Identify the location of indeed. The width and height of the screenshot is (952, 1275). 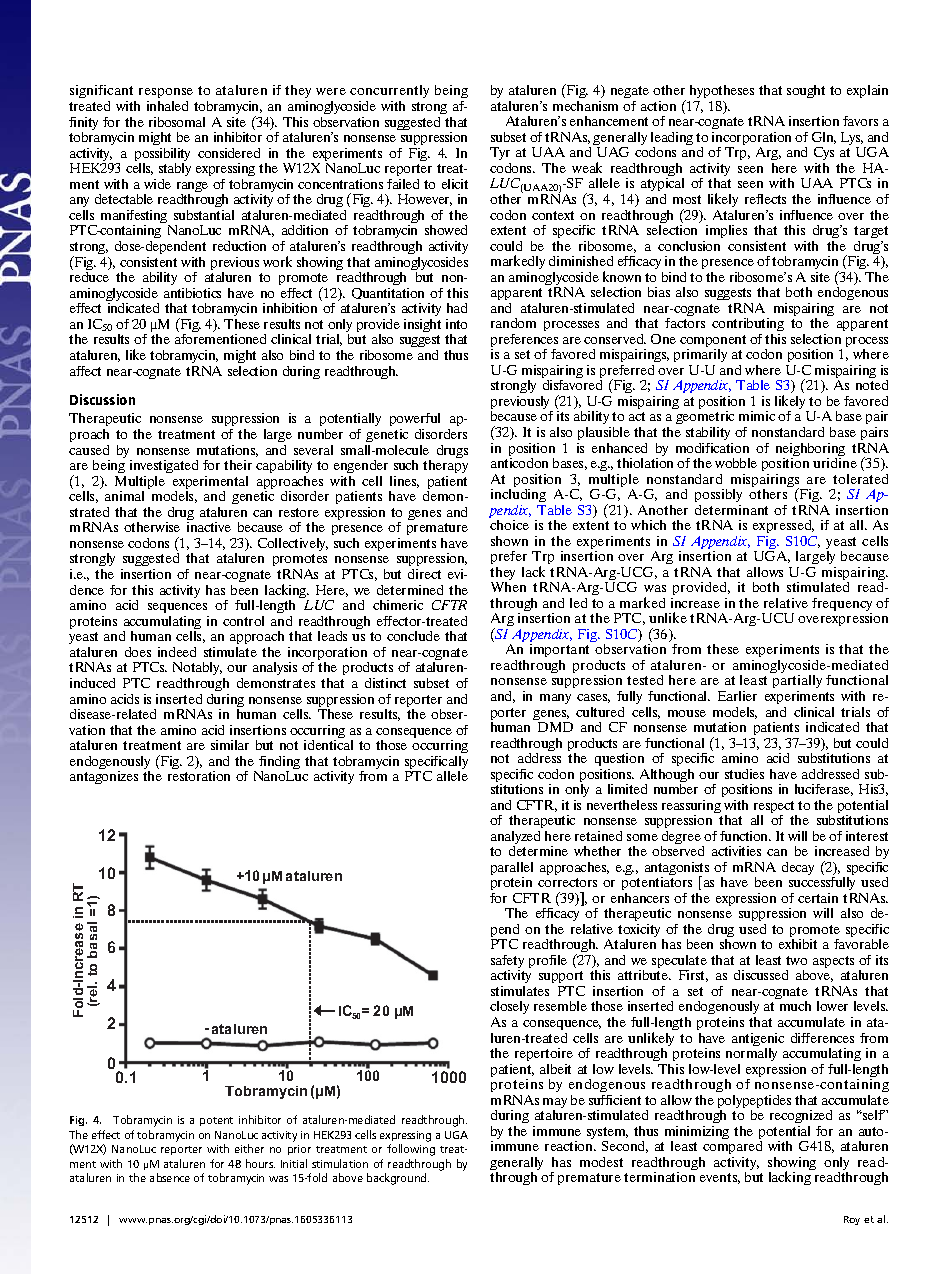
(177, 652).
